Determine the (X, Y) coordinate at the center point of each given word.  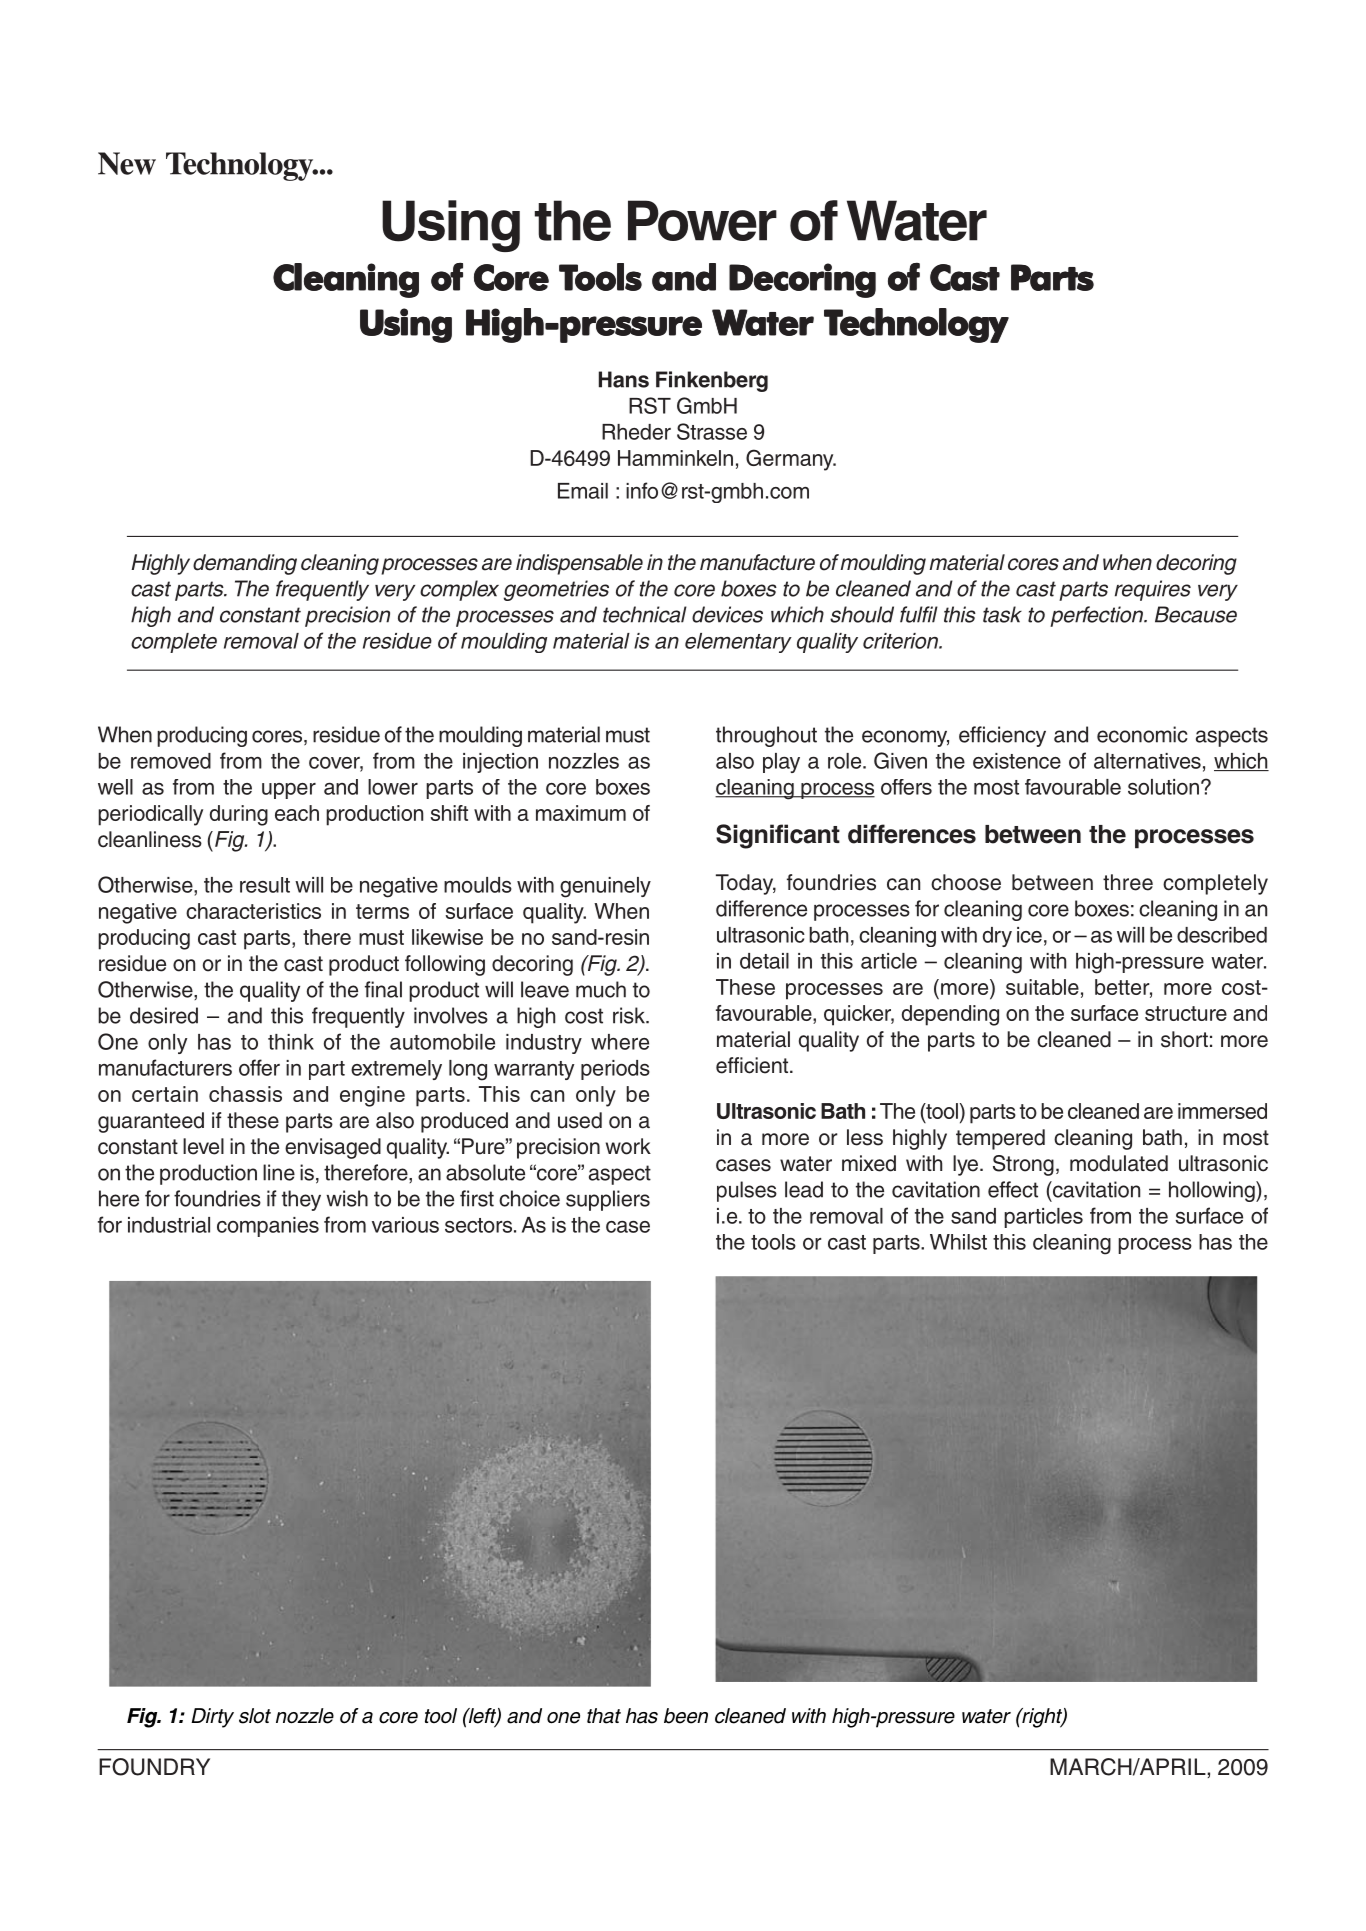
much (601, 989)
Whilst (958, 1242)
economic (1142, 734)
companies (268, 1227)
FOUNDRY (154, 1767)
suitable (1042, 987)
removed (171, 761)
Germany (791, 460)
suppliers (608, 1200)
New (127, 163)
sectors (480, 1225)
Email (583, 491)
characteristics (253, 911)
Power (702, 220)
